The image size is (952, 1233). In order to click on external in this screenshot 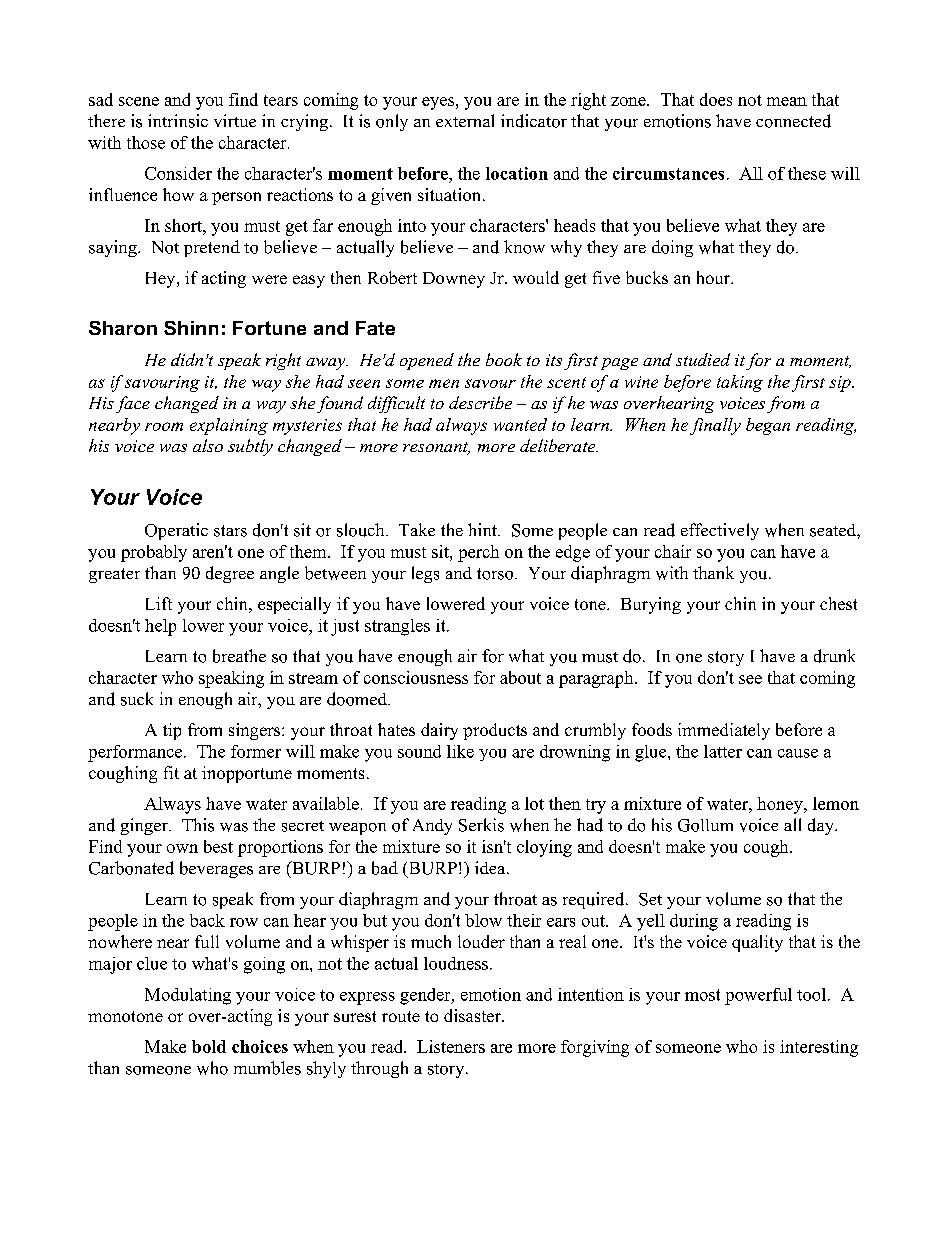, I will do `click(465, 120)`.
